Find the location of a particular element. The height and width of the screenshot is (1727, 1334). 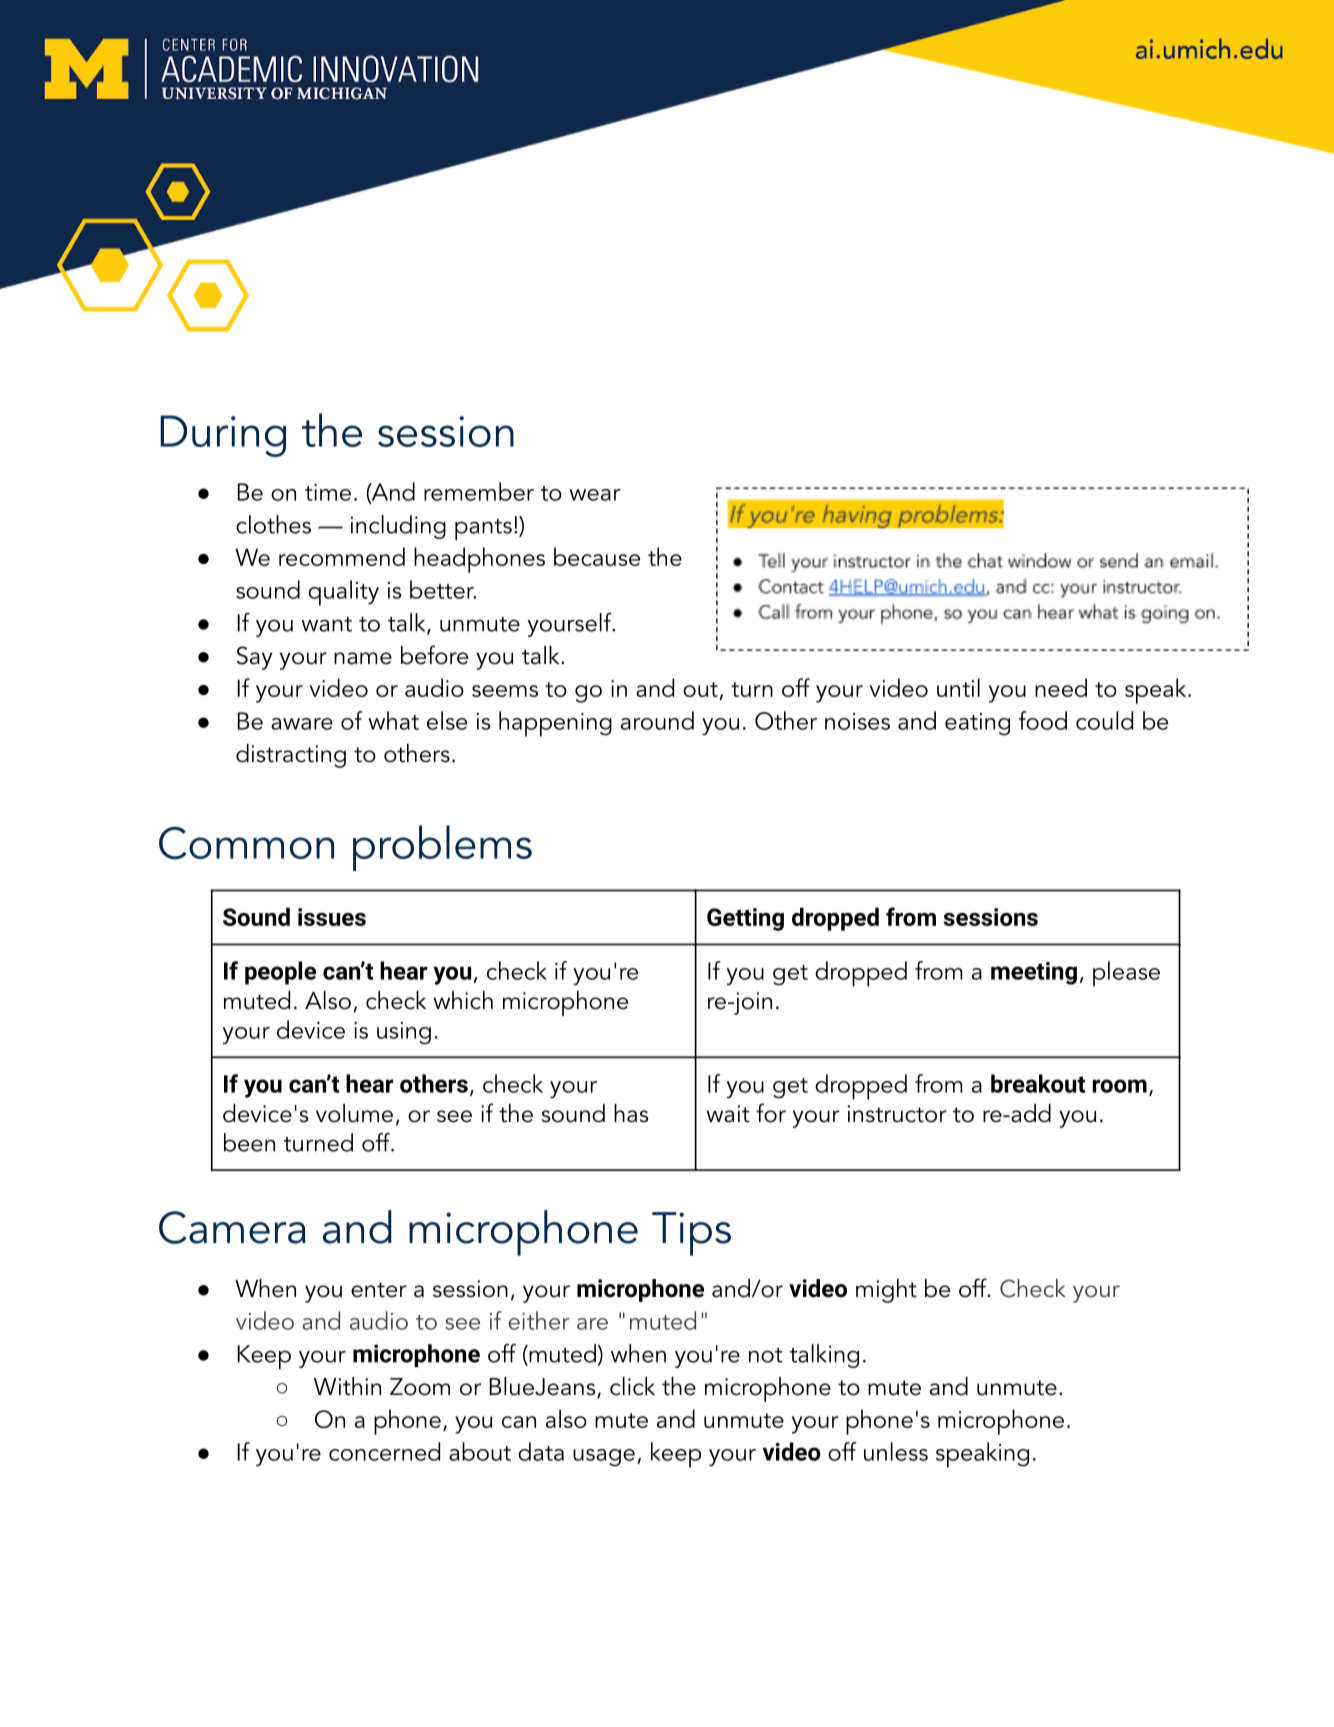

need is located at coordinates (1061, 687).
